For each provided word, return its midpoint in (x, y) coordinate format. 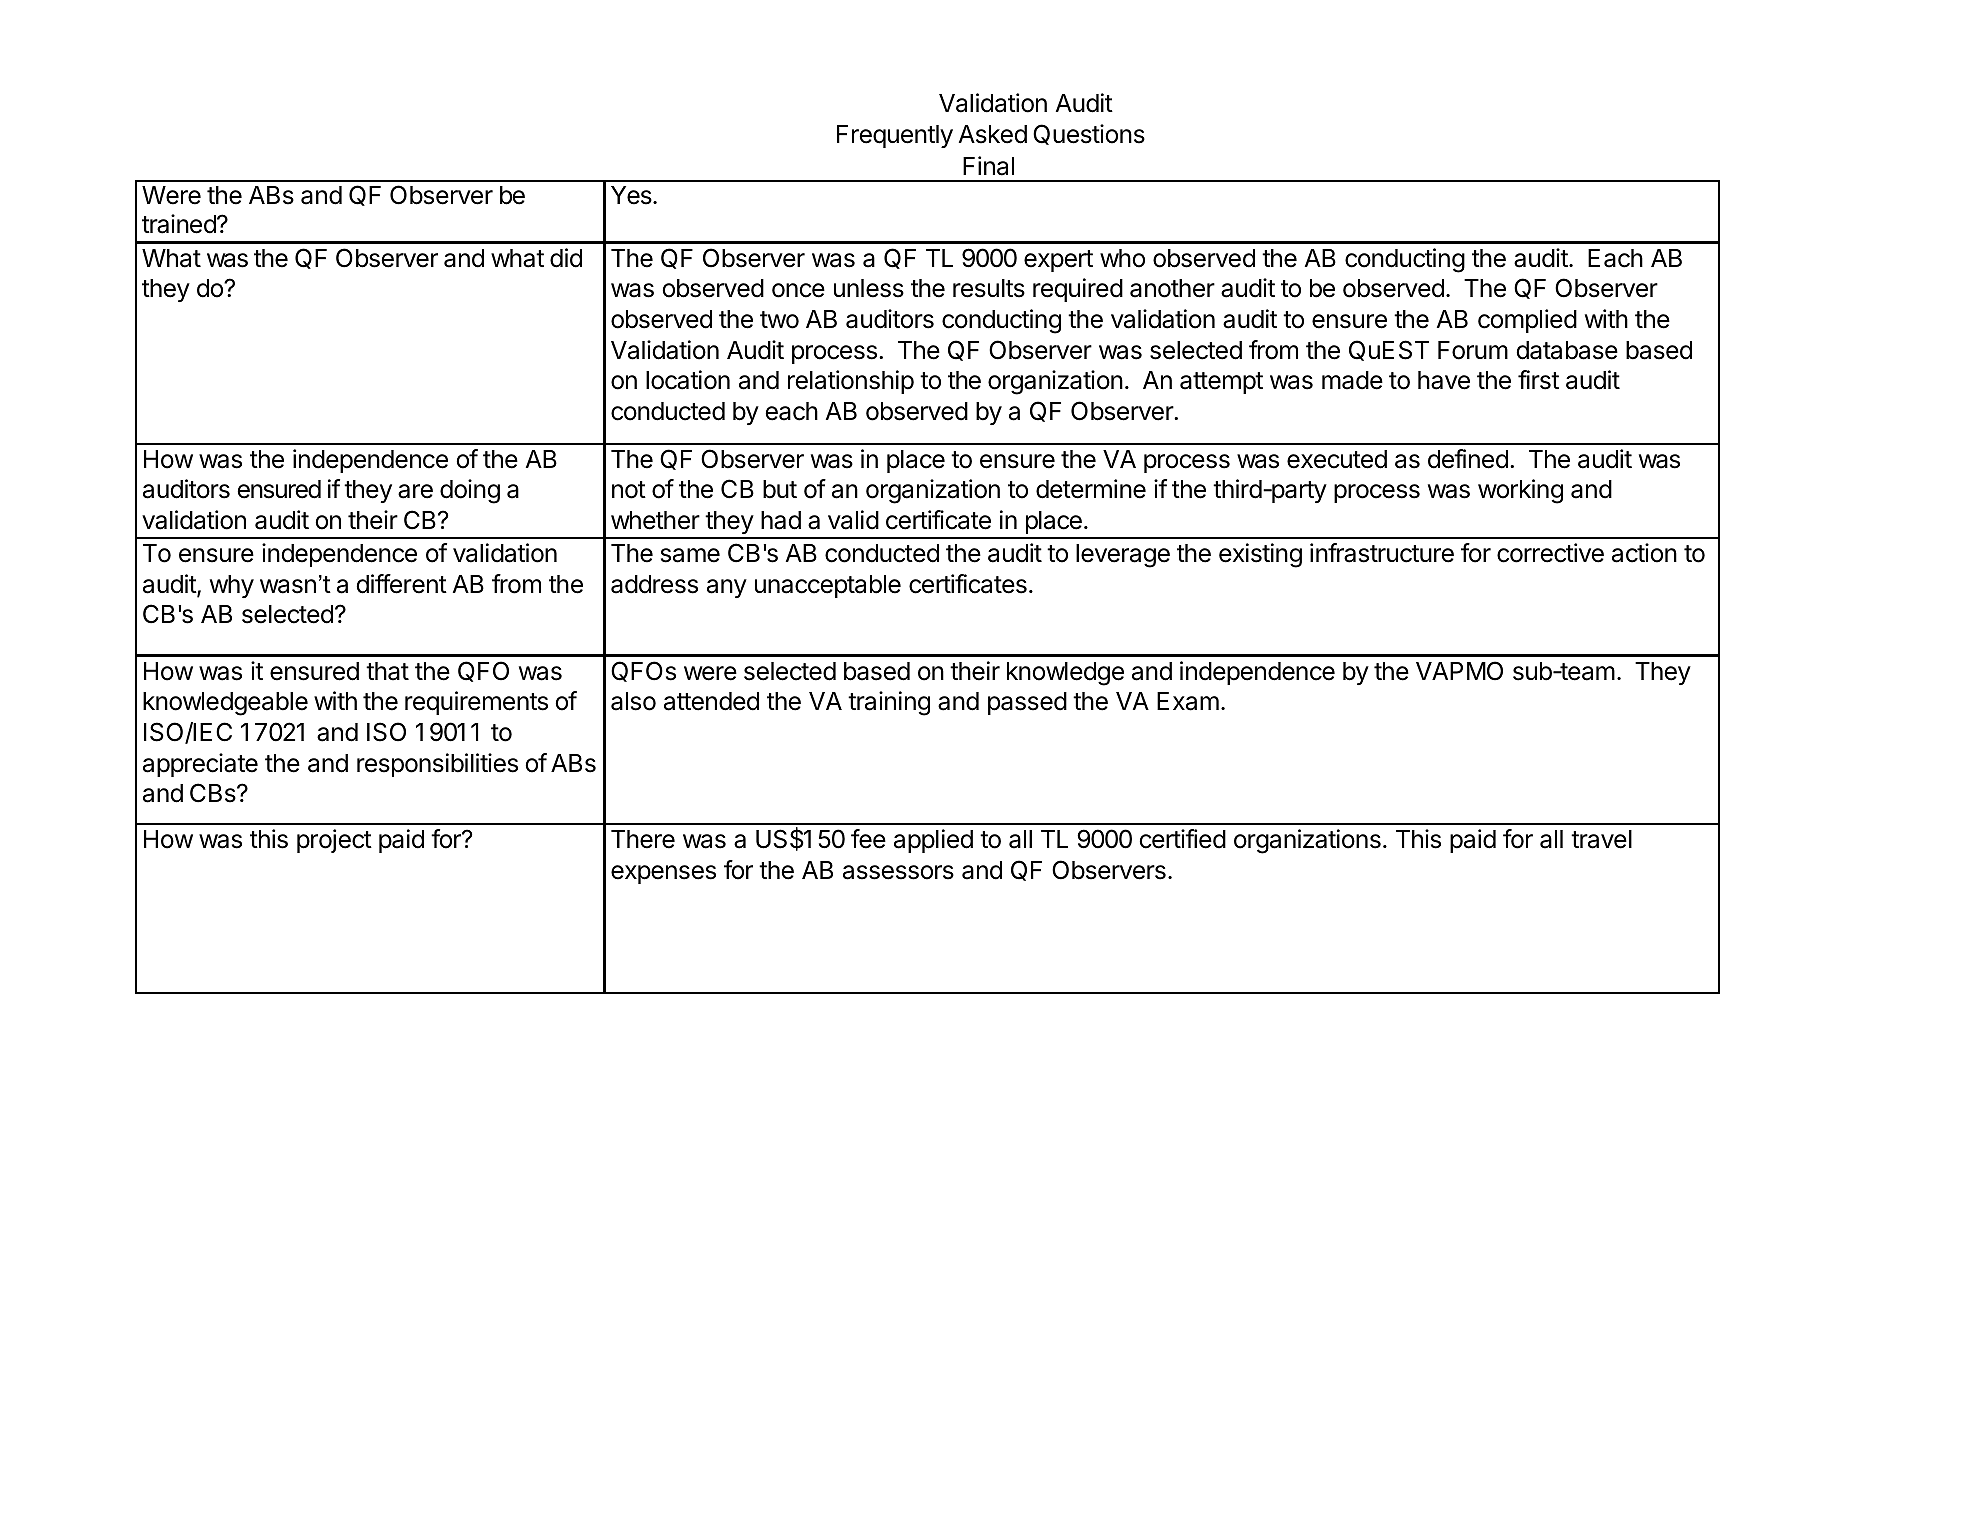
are (415, 491)
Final (988, 166)
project (334, 841)
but (780, 489)
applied (933, 841)
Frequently (895, 136)
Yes (632, 195)
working (1520, 491)
